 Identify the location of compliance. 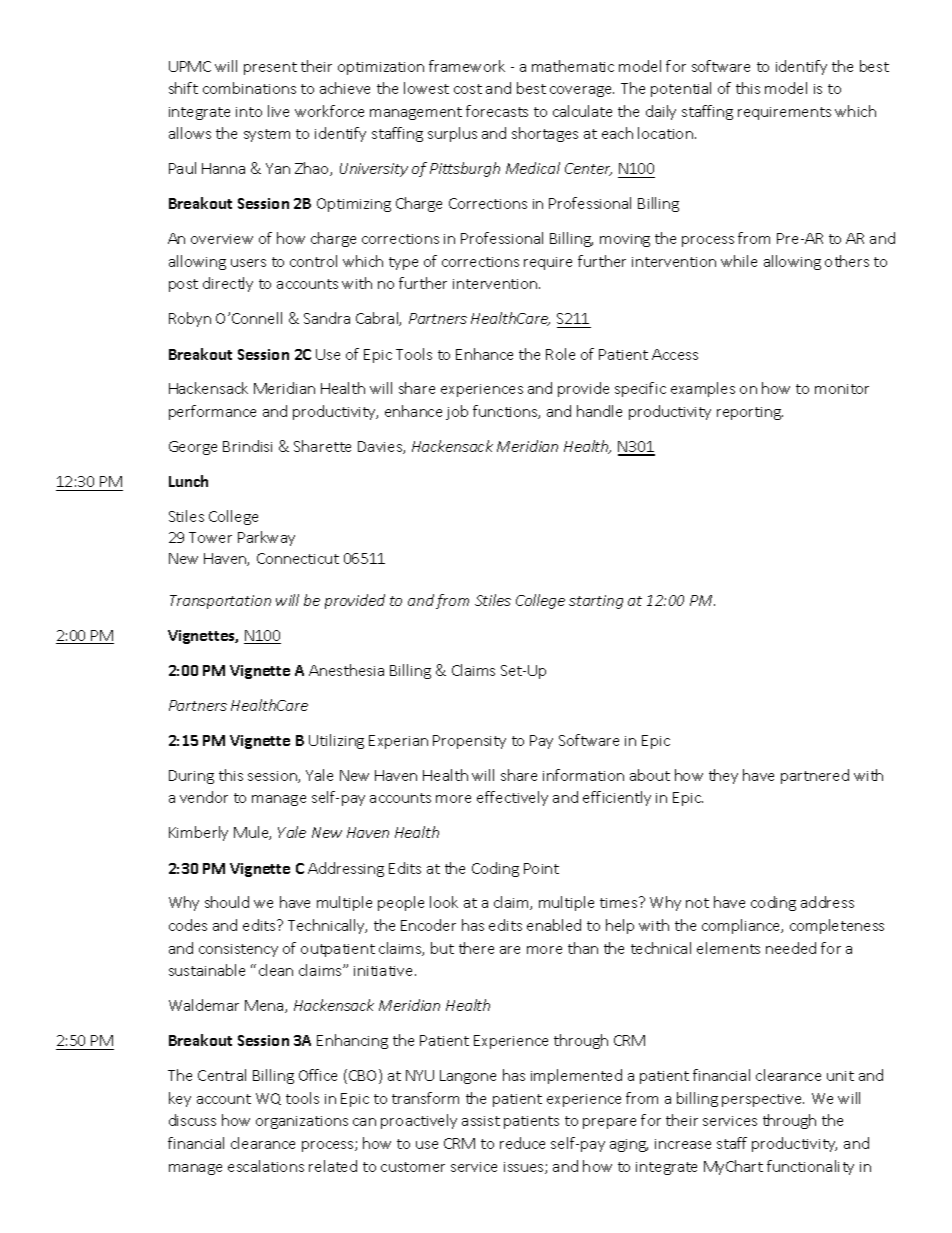
(742, 926).
